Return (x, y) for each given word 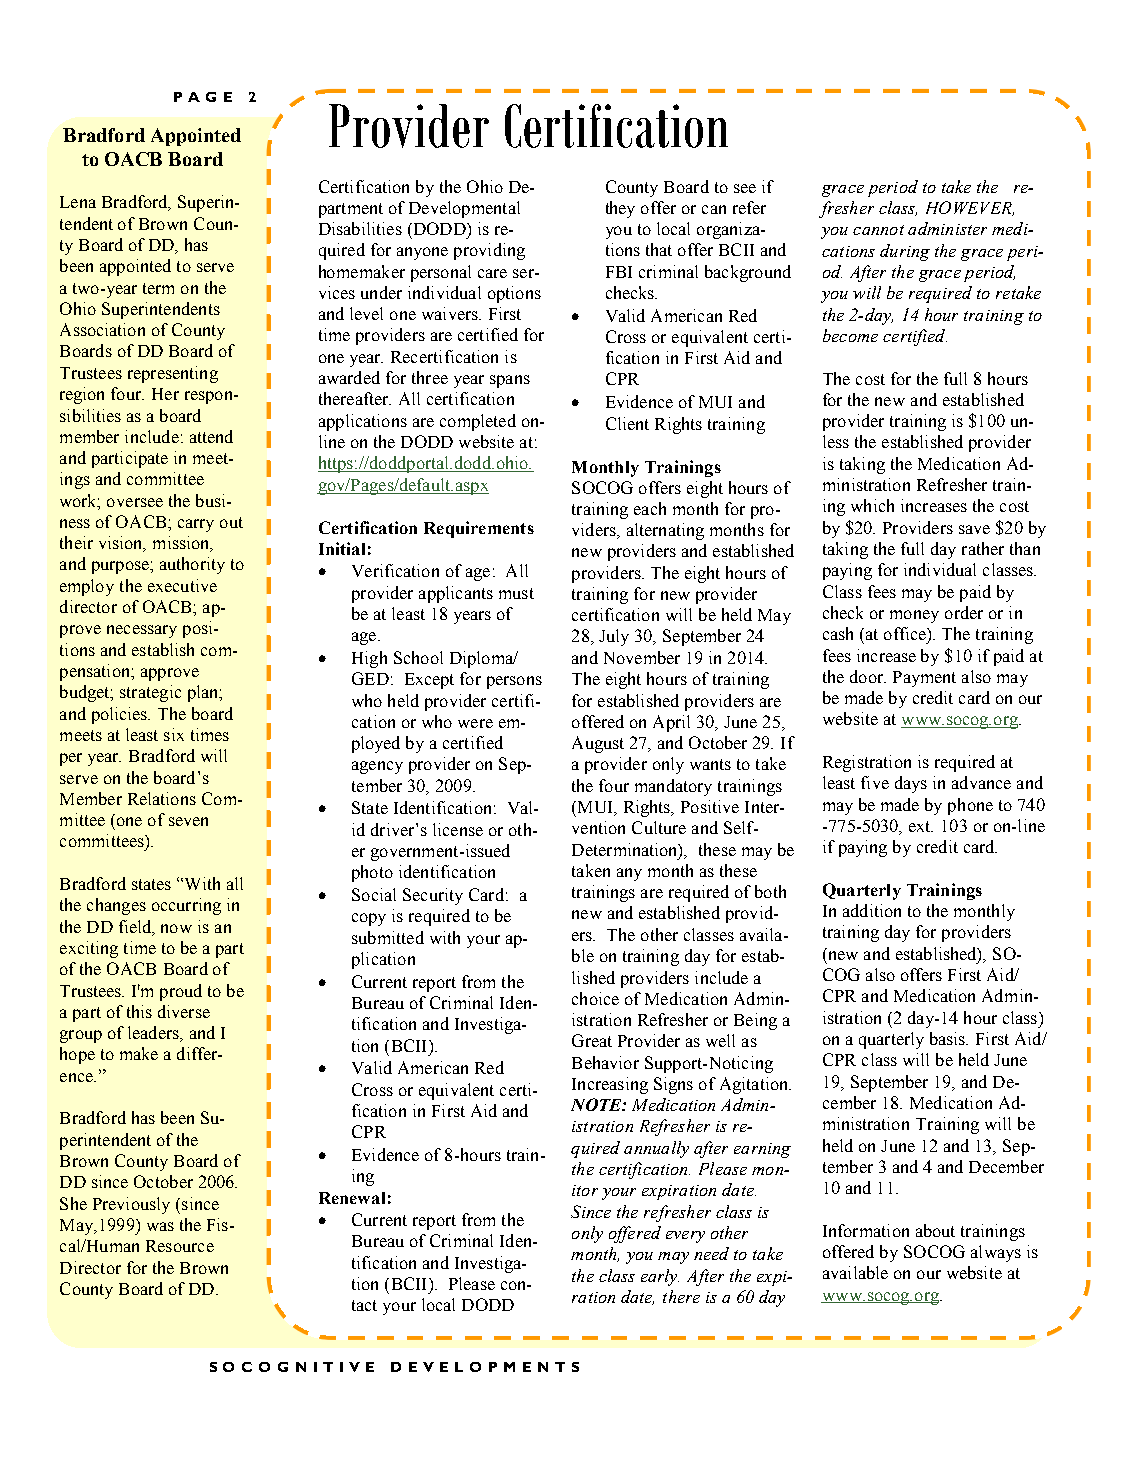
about (935, 1230)
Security (433, 896)
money (914, 616)
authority (192, 565)
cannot (878, 230)
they (620, 209)
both (770, 891)
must (516, 593)
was (160, 1226)
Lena (78, 202)
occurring (186, 906)
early (660, 1277)
